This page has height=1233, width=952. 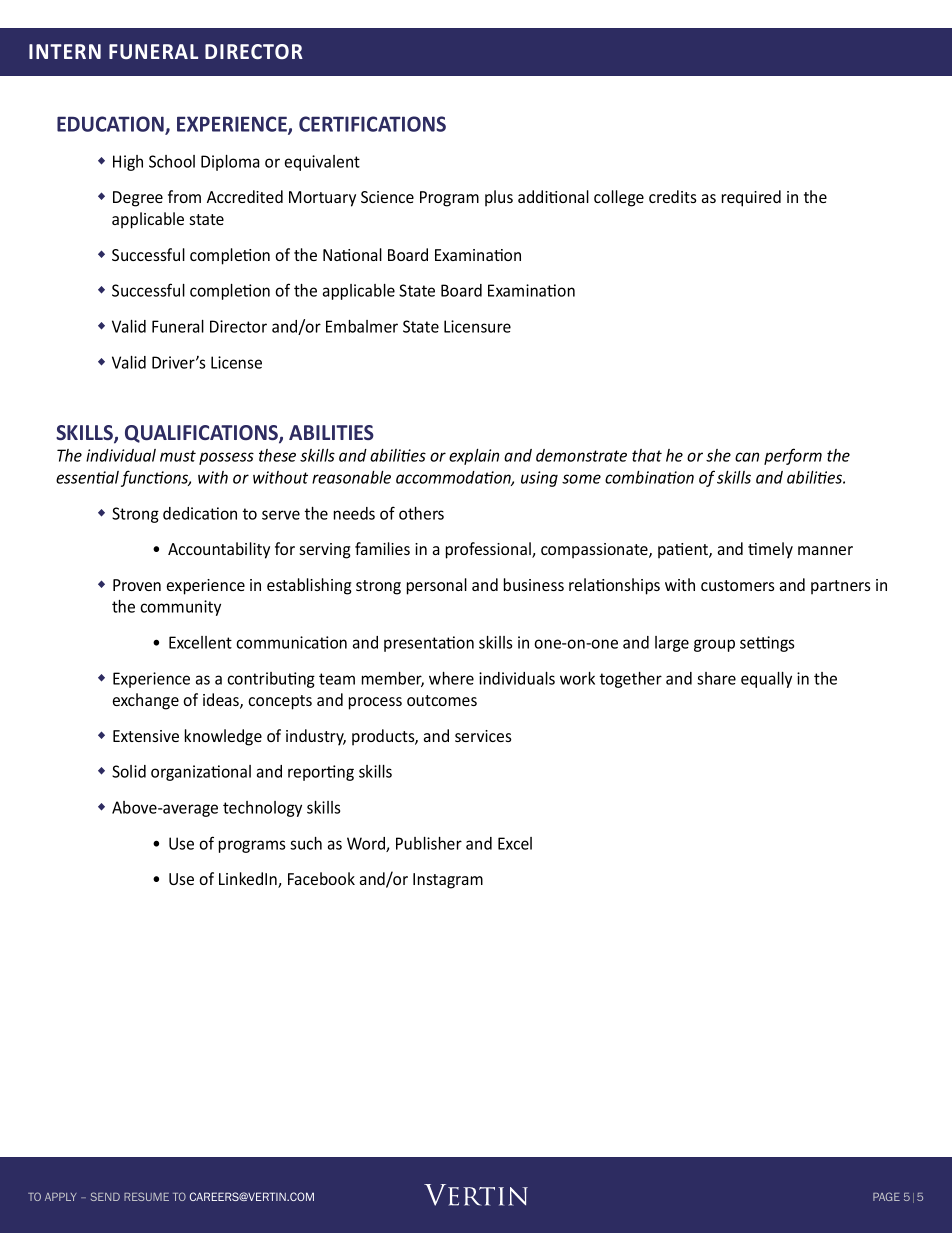 I want to click on Extensive, so click(x=146, y=736).
